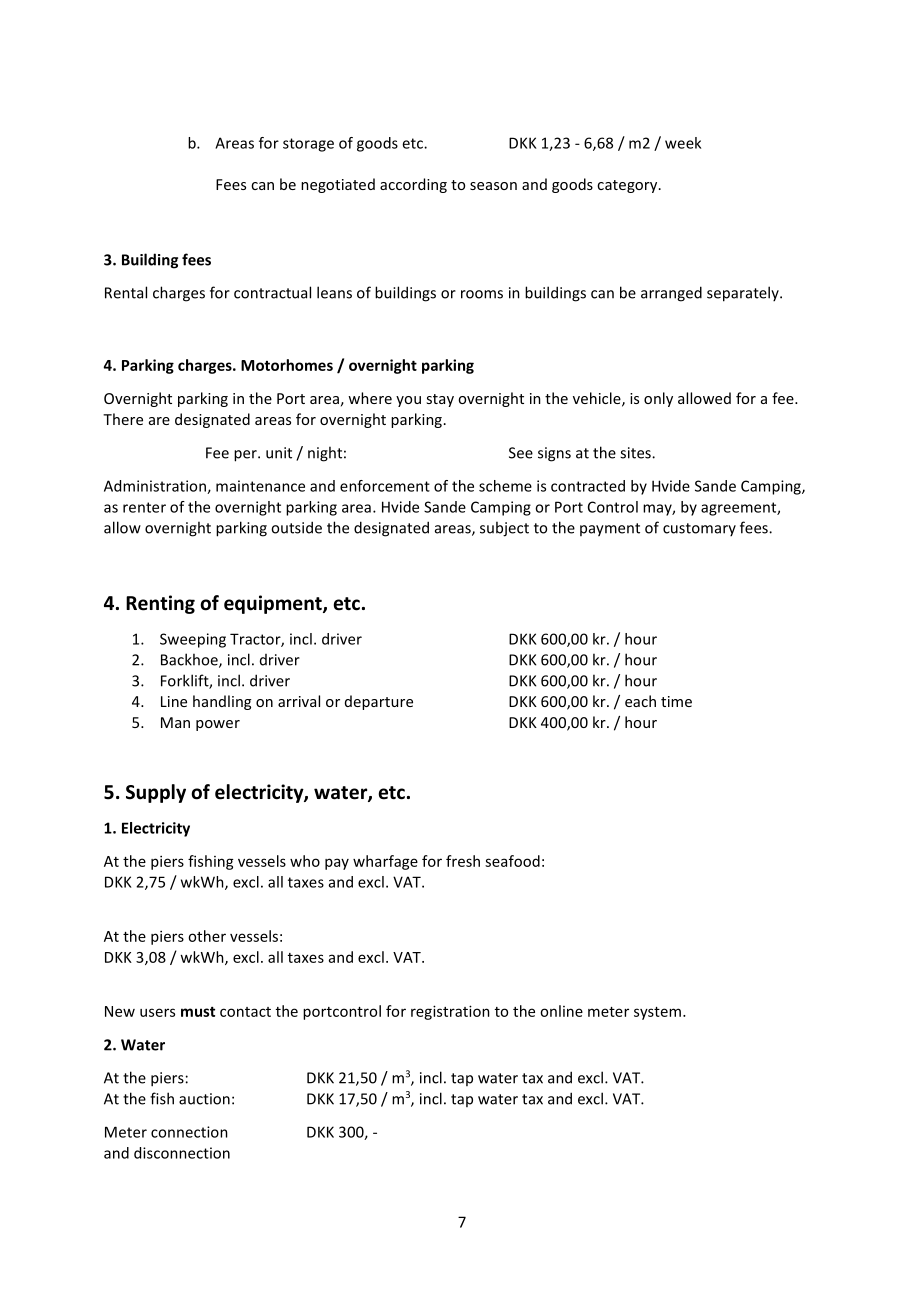 The image size is (924, 1308). I want to click on departure, so click(379, 702).
